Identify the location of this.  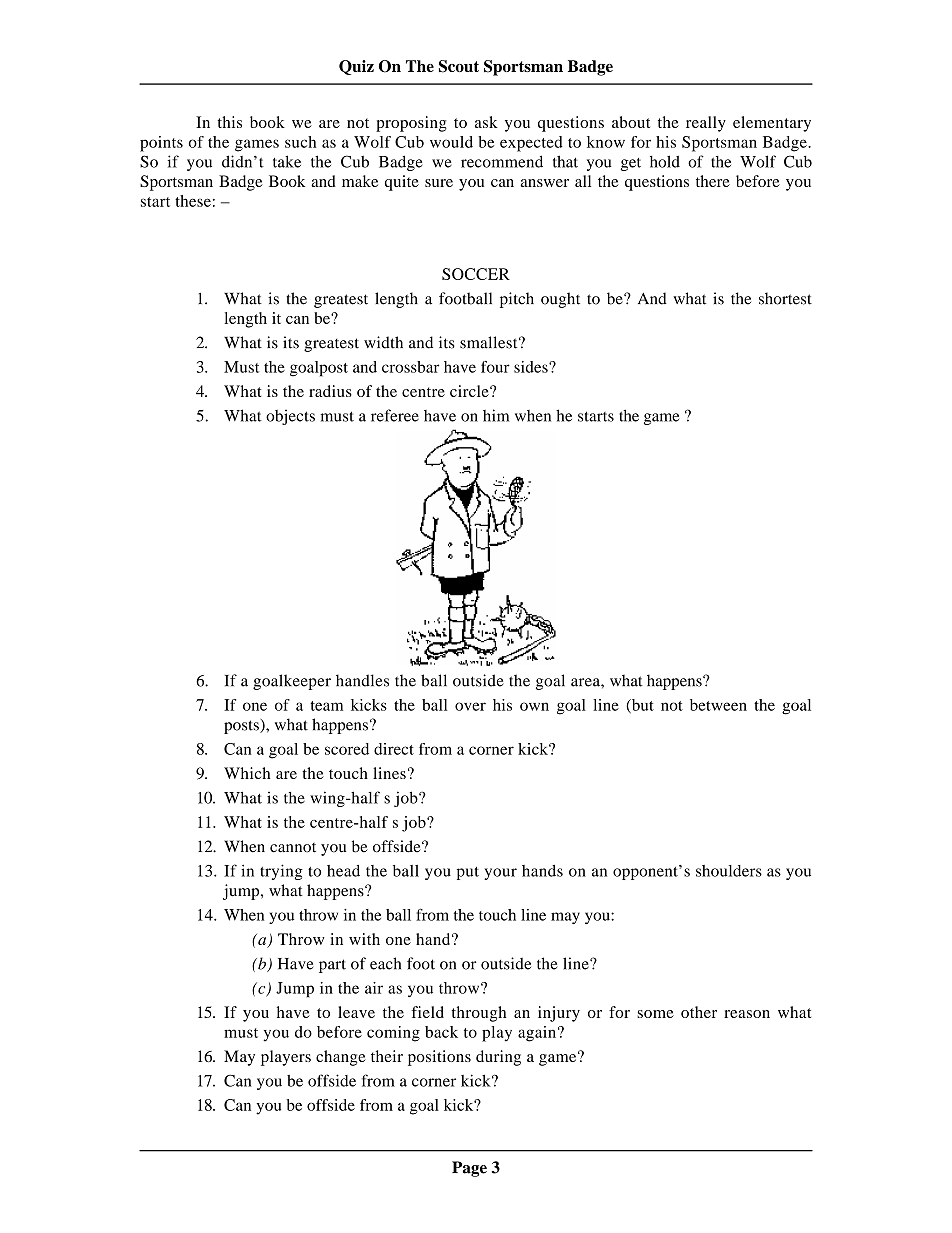
(229, 122).
